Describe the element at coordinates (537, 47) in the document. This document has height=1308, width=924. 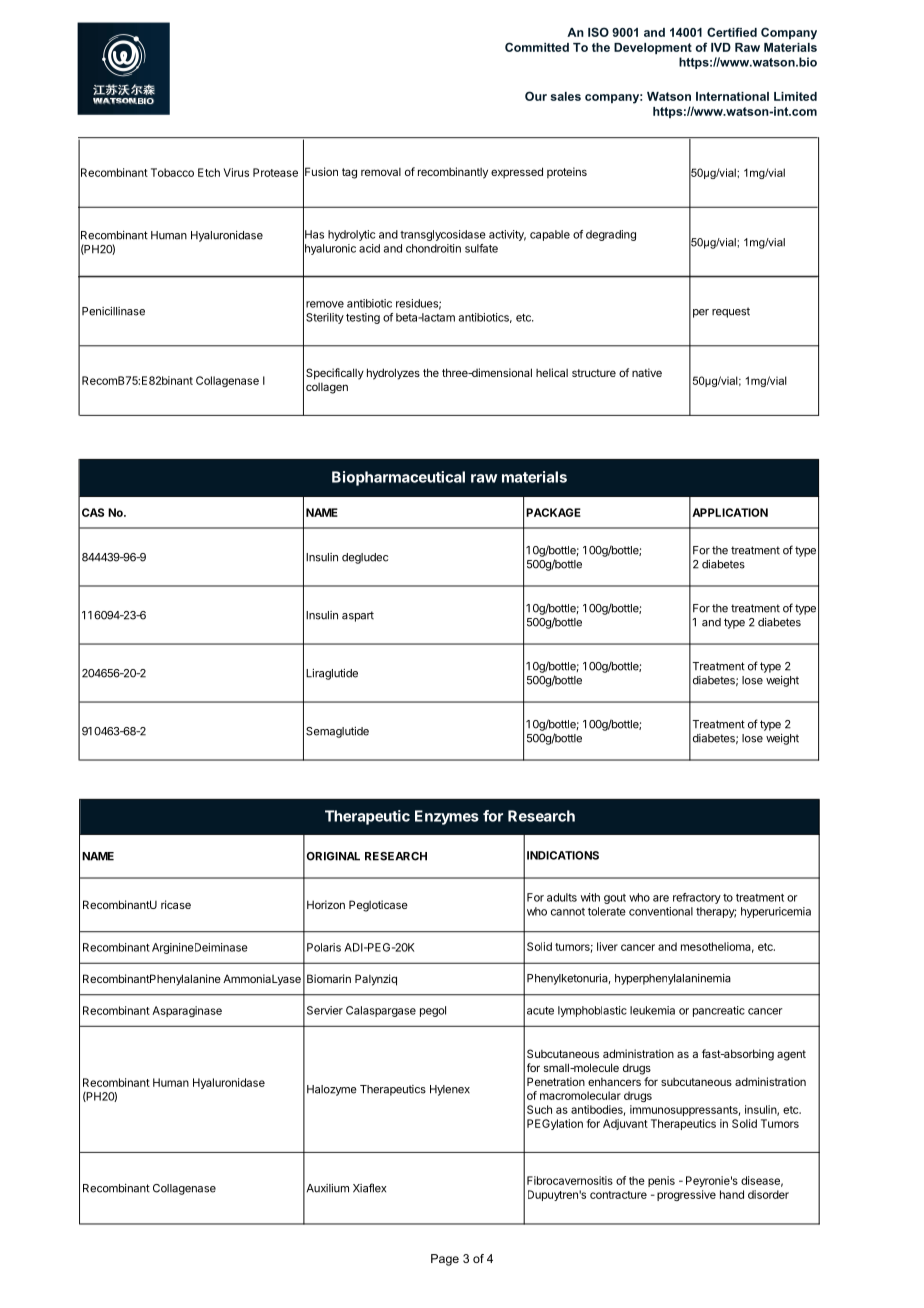
I see `Committed` at that location.
